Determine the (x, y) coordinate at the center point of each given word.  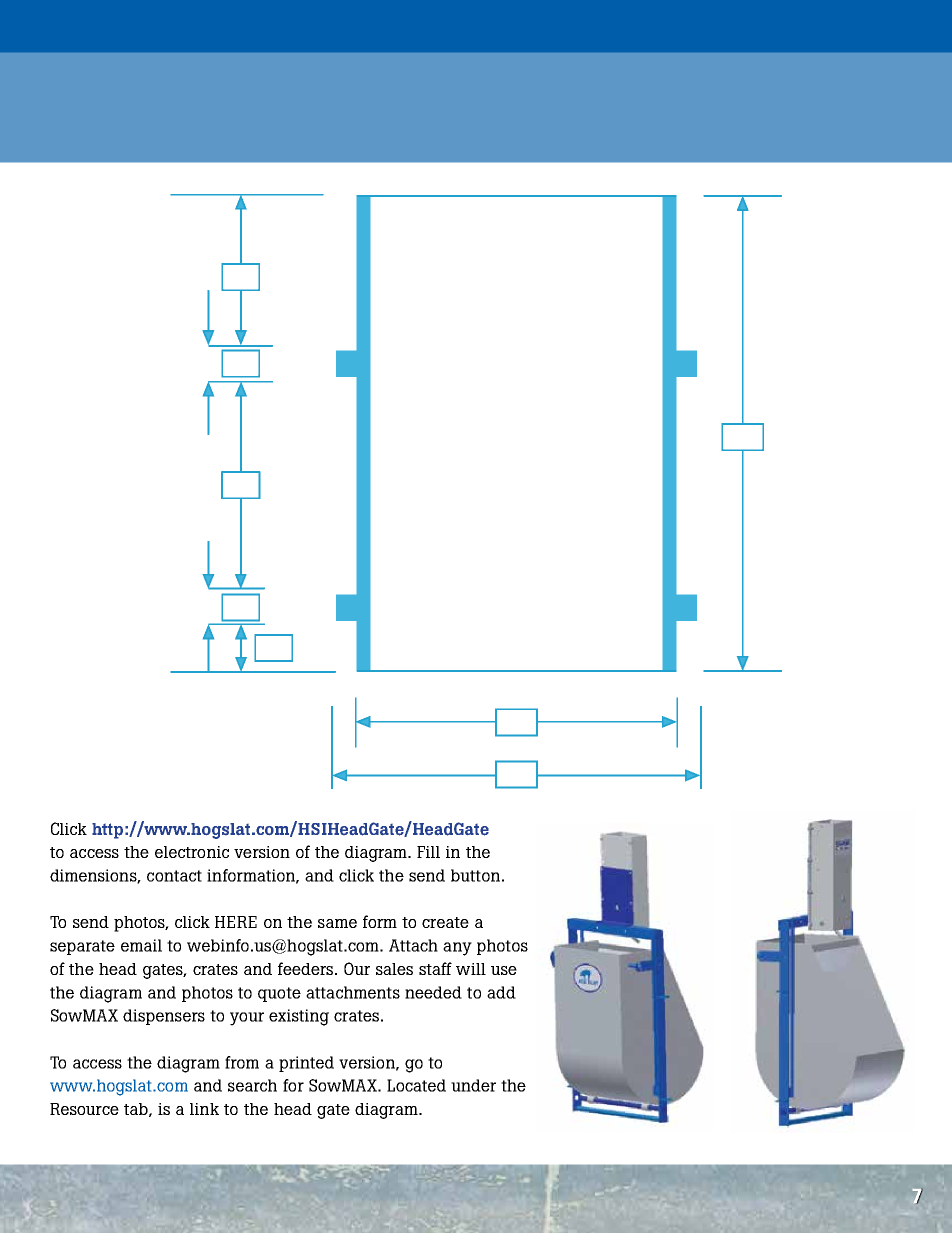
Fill (428, 852)
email (141, 945)
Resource (84, 1109)
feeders (307, 968)
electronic (192, 852)
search (252, 1085)
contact (174, 876)
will (471, 969)
